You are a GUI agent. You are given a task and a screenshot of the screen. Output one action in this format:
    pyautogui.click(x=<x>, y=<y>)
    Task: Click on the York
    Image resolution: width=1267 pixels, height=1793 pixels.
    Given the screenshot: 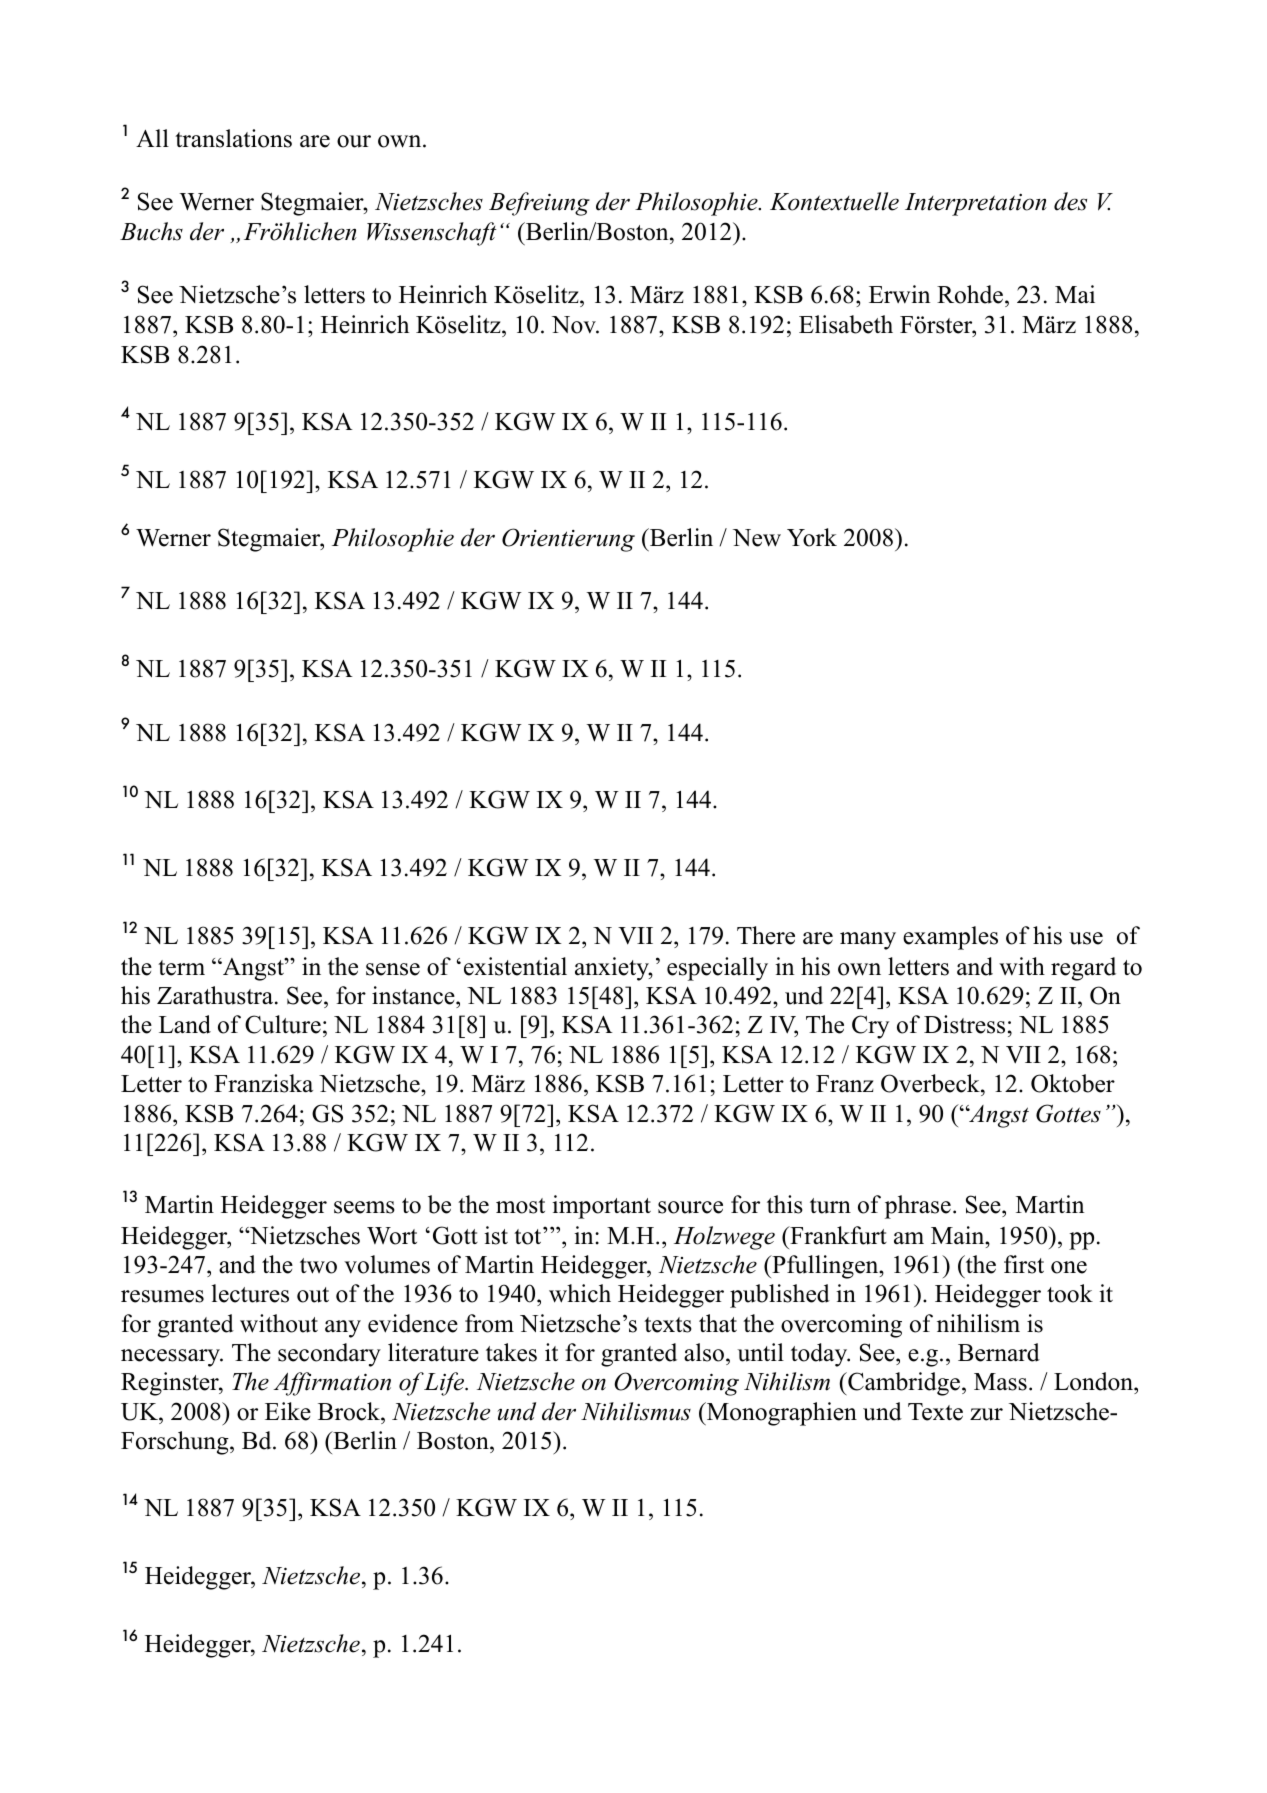 What is the action you would take?
    pyautogui.click(x=812, y=537)
